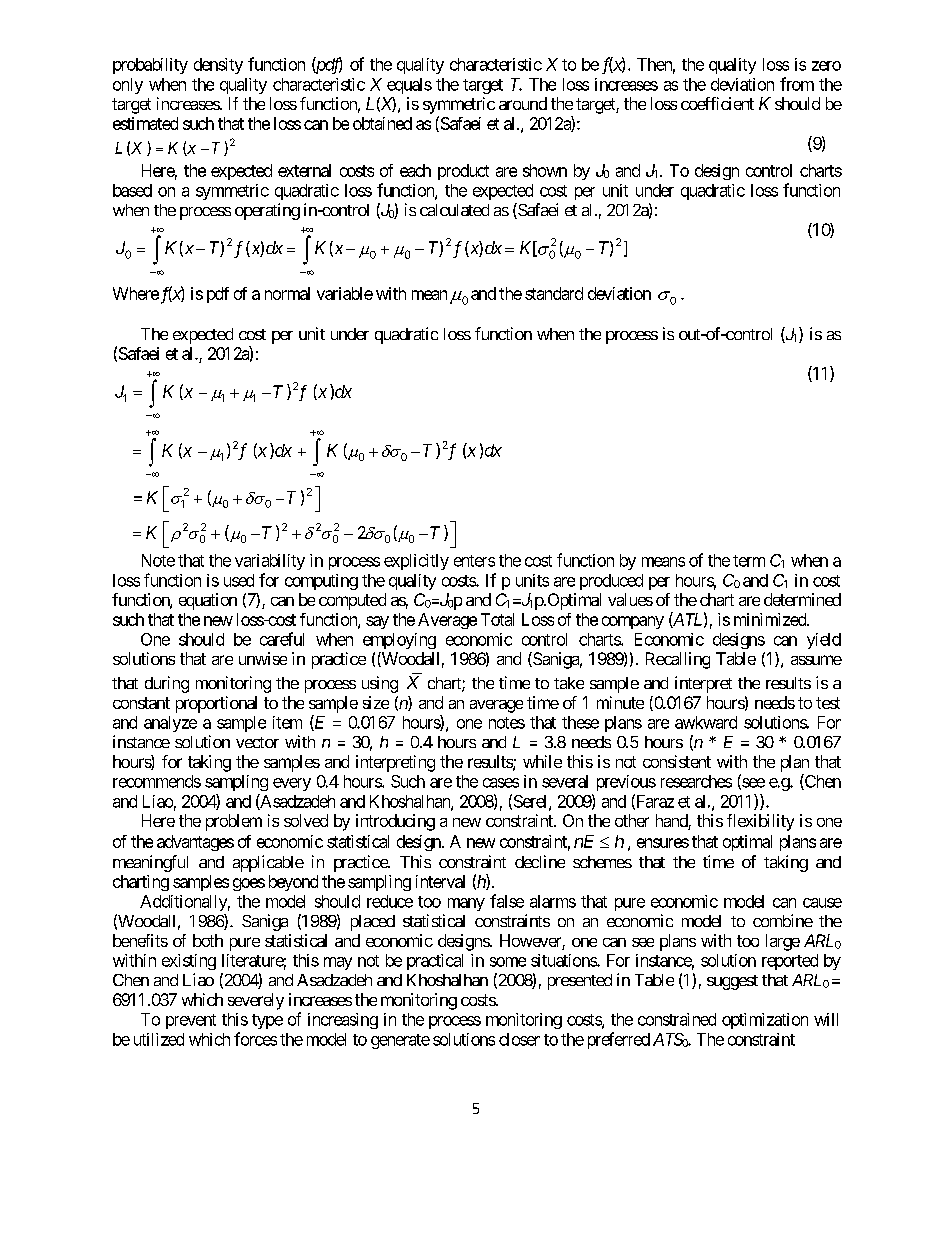 The height and width of the page is (1233, 952). Describe the element at coordinates (501, 783) in the page. I see `cases` at that location.
